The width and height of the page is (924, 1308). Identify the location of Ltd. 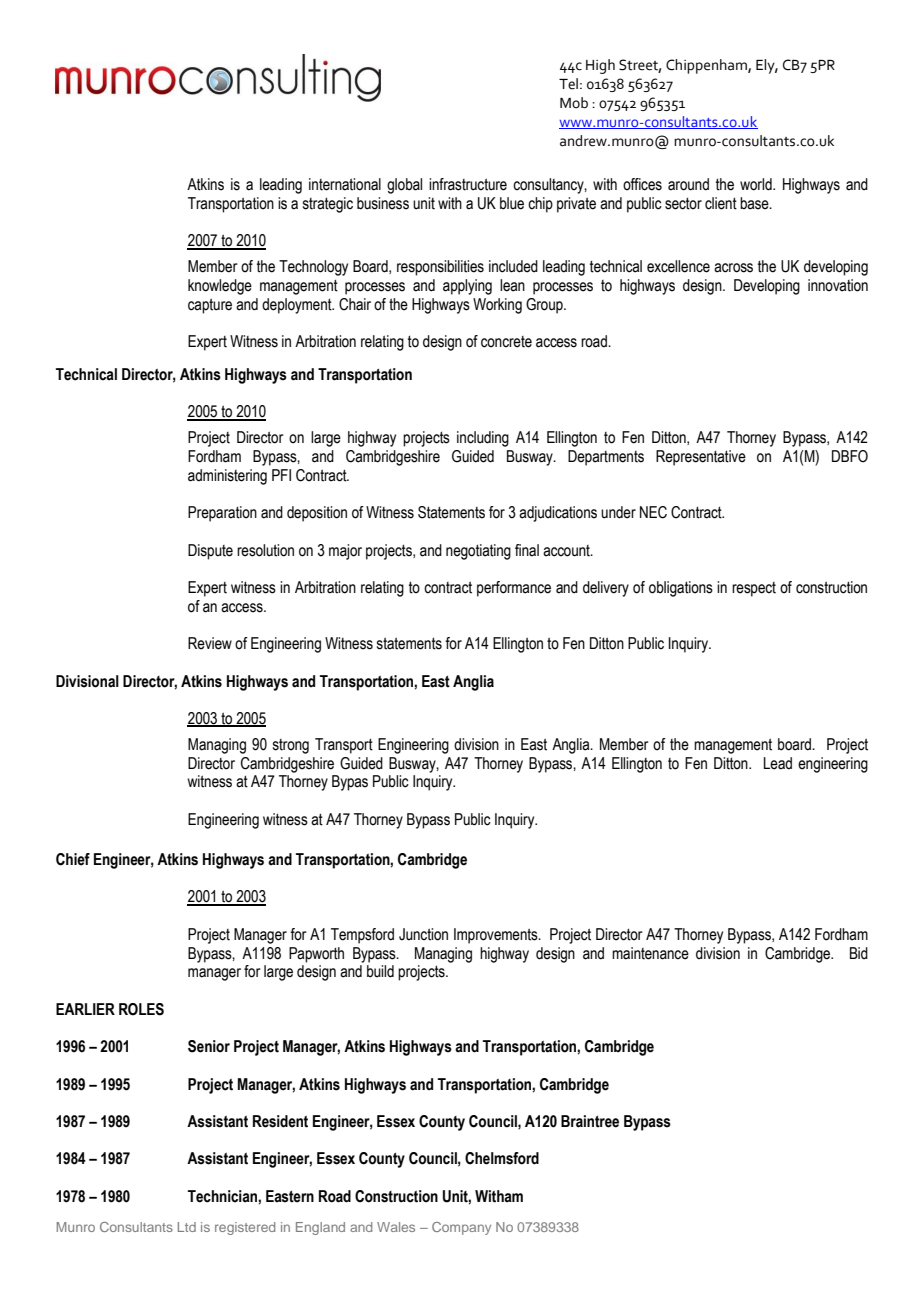
(187, 1227).
